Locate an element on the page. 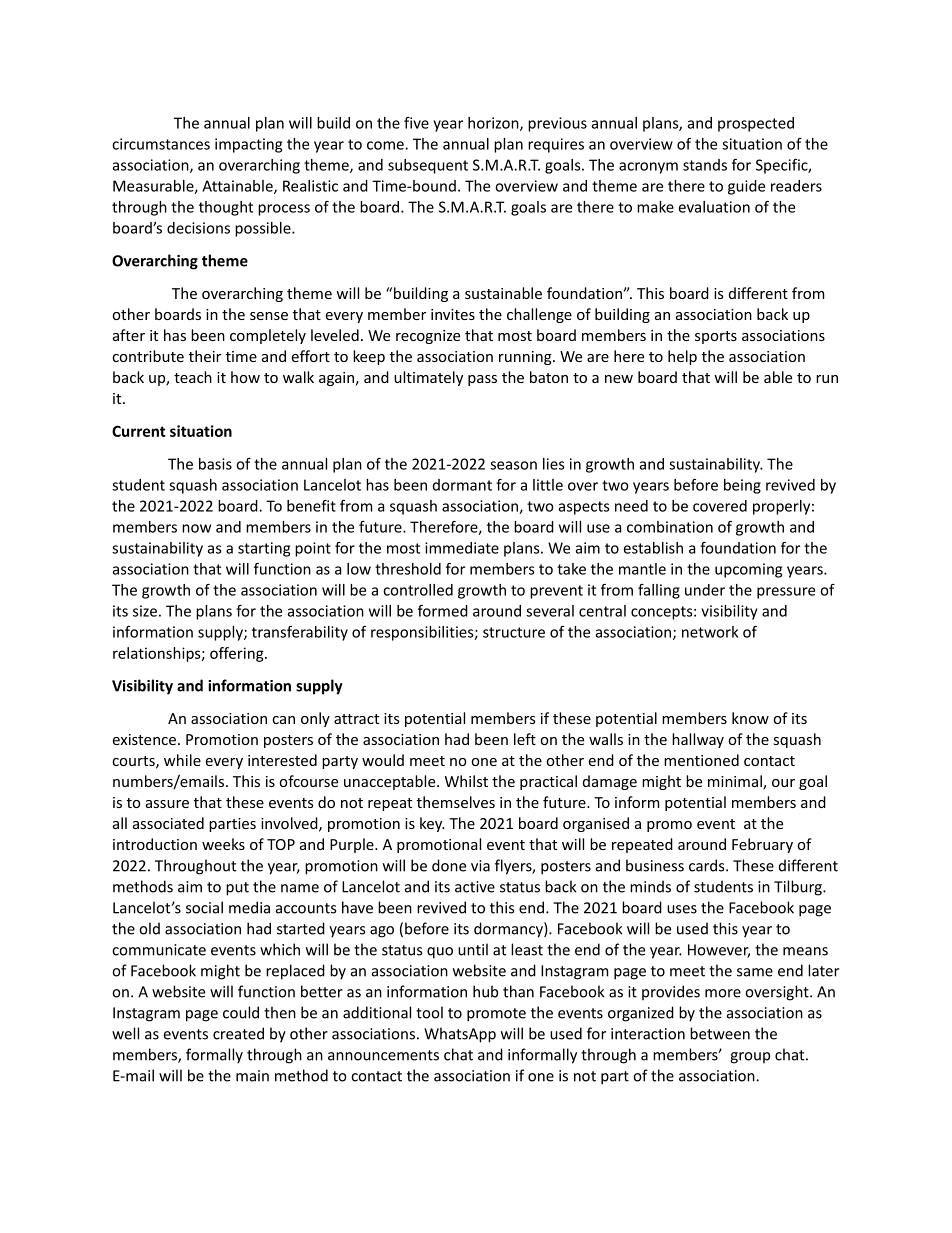 This image has height=1233, width=952. under is located at coordinates (705, 590).
